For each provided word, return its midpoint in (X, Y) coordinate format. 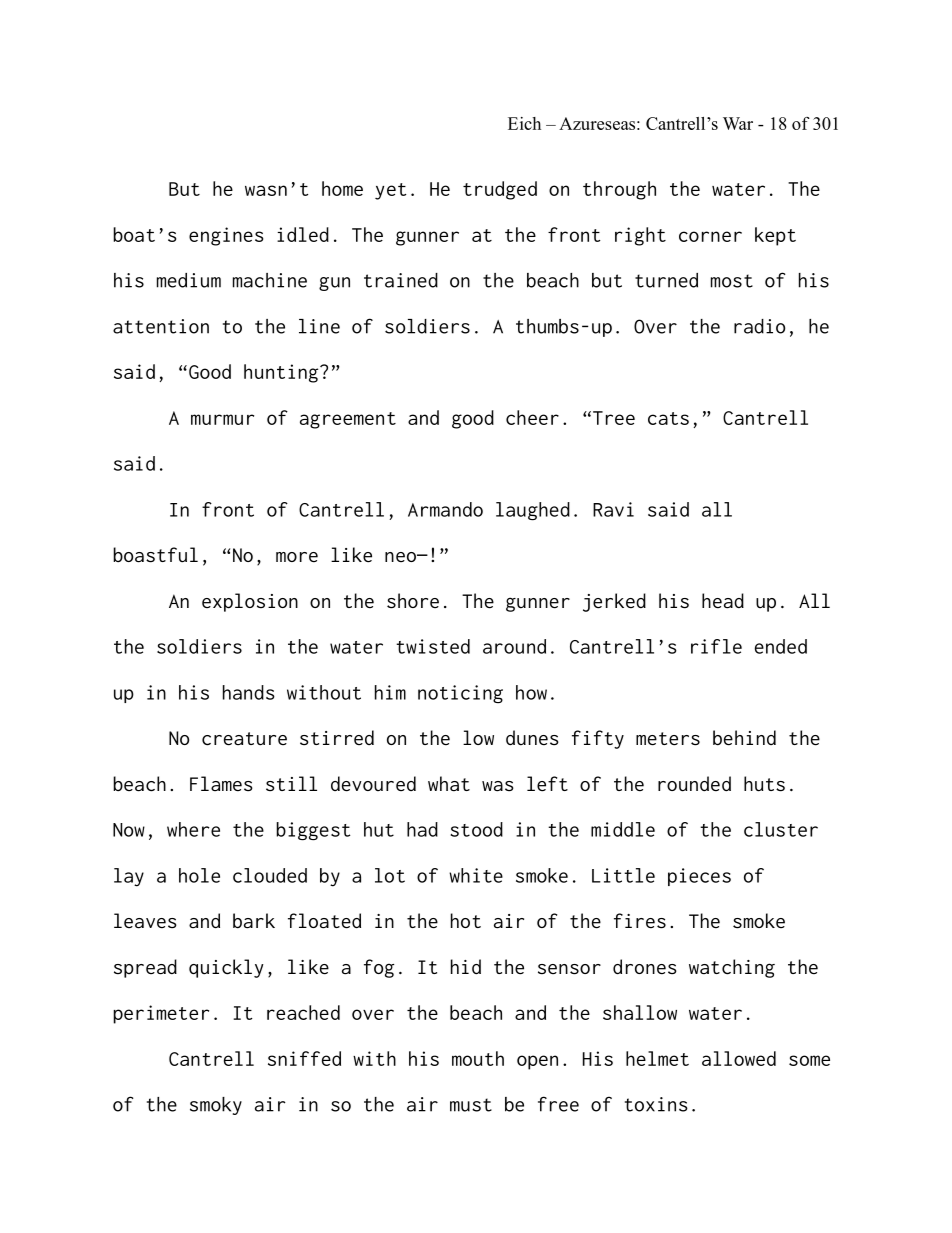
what (449, 783)
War (738, 123)
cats (668, 418)
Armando (445, 509)
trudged (500, 190)
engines (226, 236)
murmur (222, 419)
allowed (739, 1058)
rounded (694, 784)
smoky (216, 1106)
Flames (221, 783)
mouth (478, 1058)
